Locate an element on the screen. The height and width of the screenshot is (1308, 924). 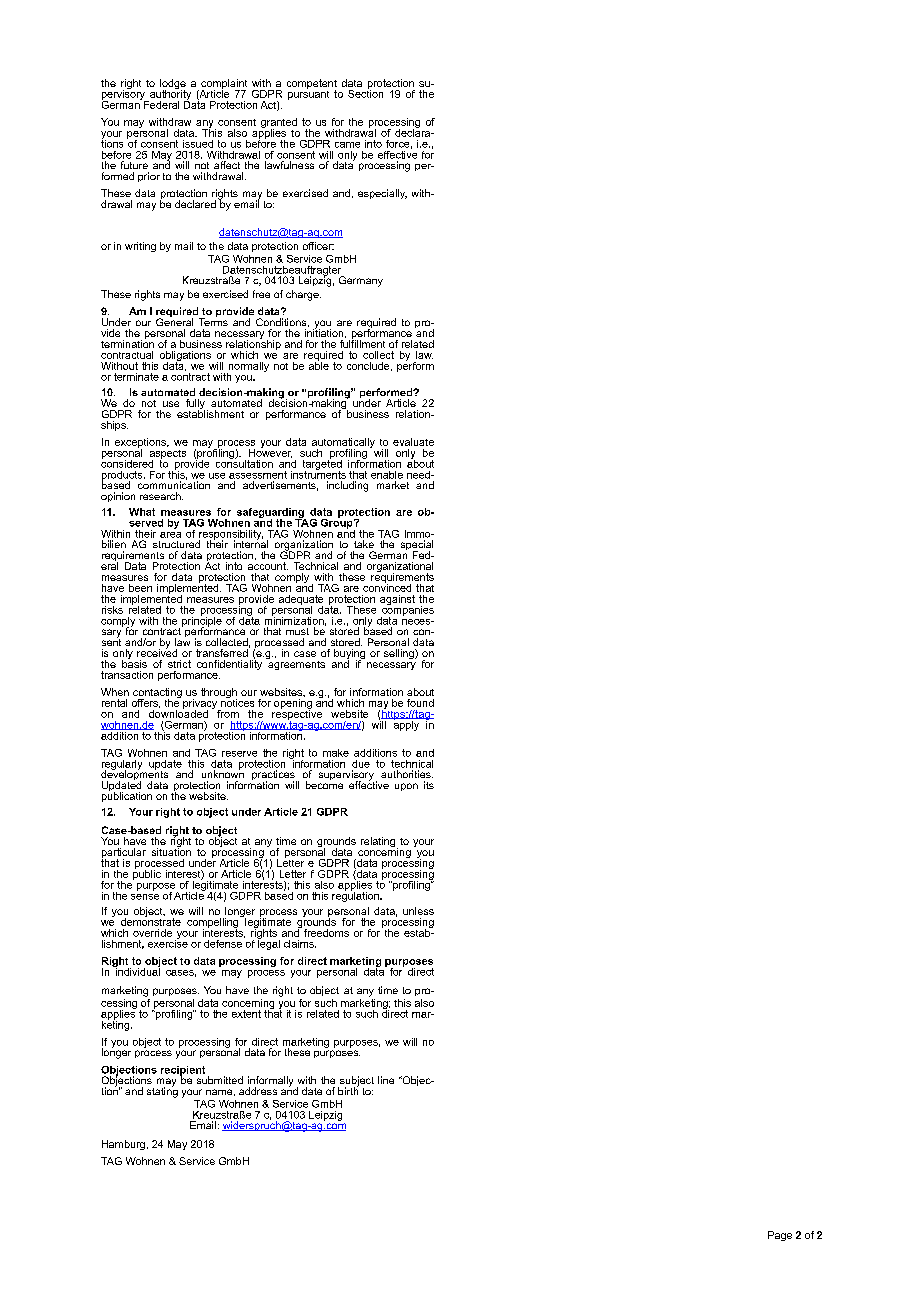
defense is located at coordinates (223, 944).
